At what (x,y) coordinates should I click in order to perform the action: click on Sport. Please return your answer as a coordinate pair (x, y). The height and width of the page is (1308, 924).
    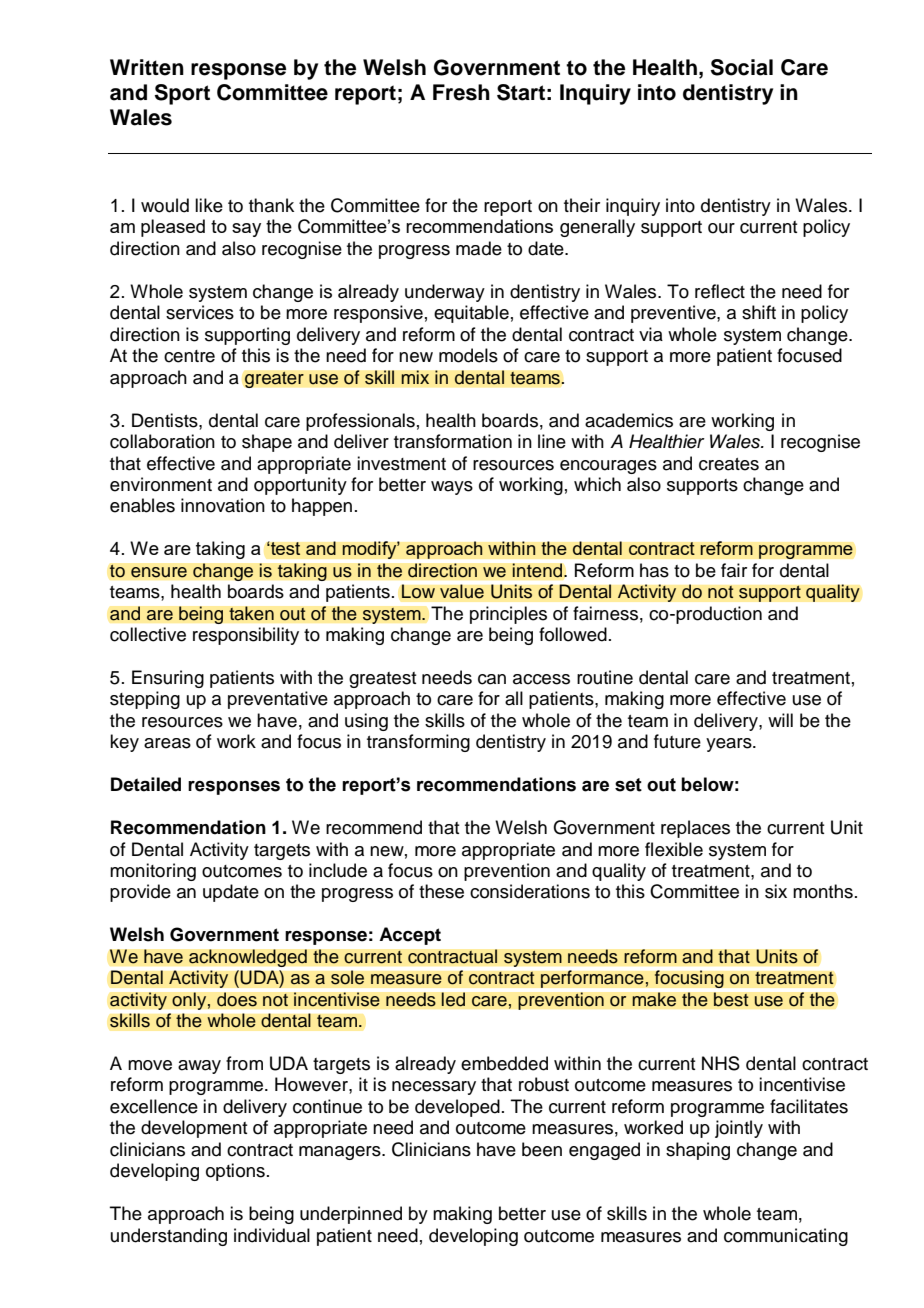
    Looking at the image, I should click on (182, 94).
